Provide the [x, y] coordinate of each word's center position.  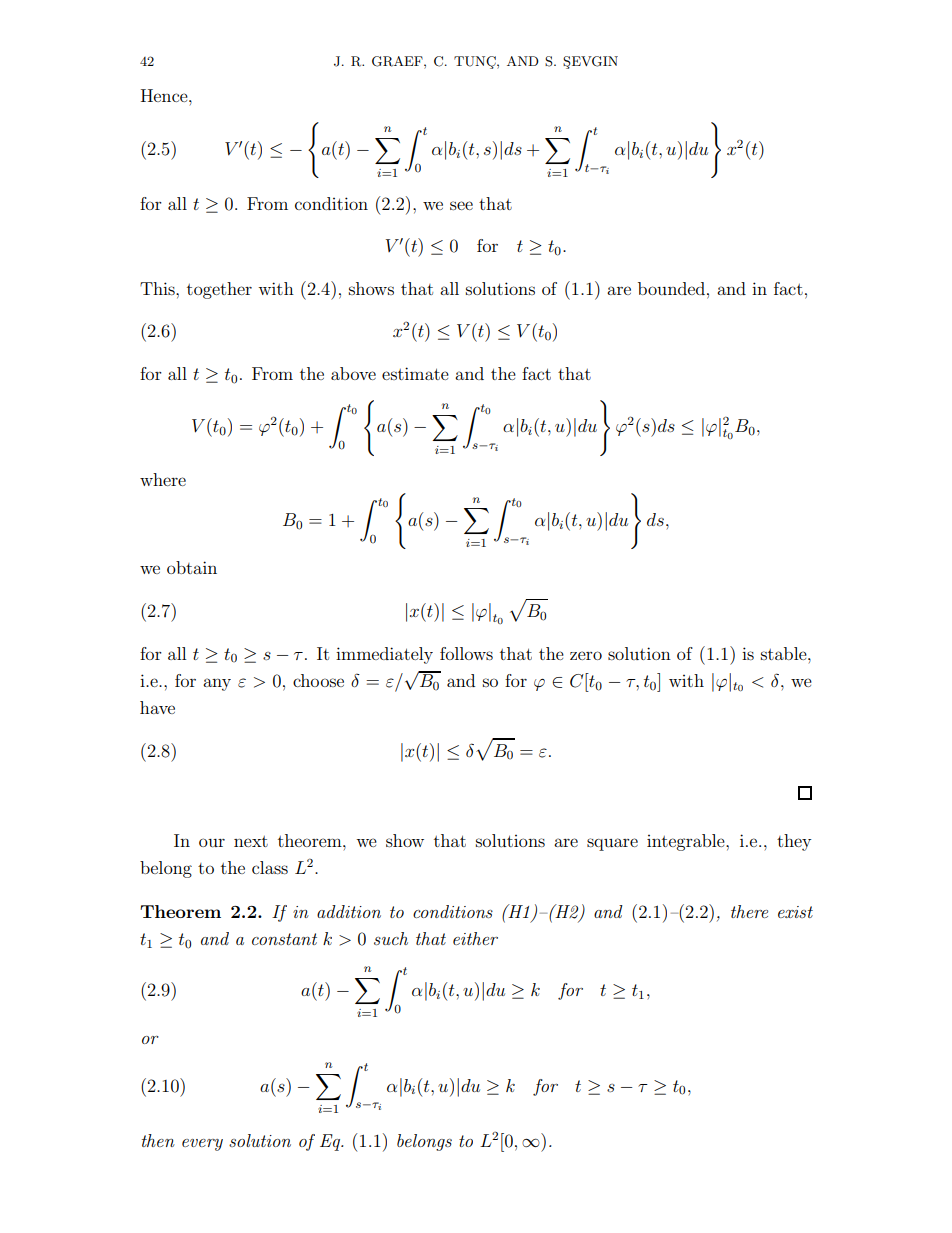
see [461, 205]
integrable [687, 842]
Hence [165, 95]
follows [466, 653]
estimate [415, 373]
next [251, 841]
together [219, 290]
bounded [673, 288]
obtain [192, 567]
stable [785, 653]
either [475, 938]
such [391, 938]
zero [586, 655]
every [202, 1145]
